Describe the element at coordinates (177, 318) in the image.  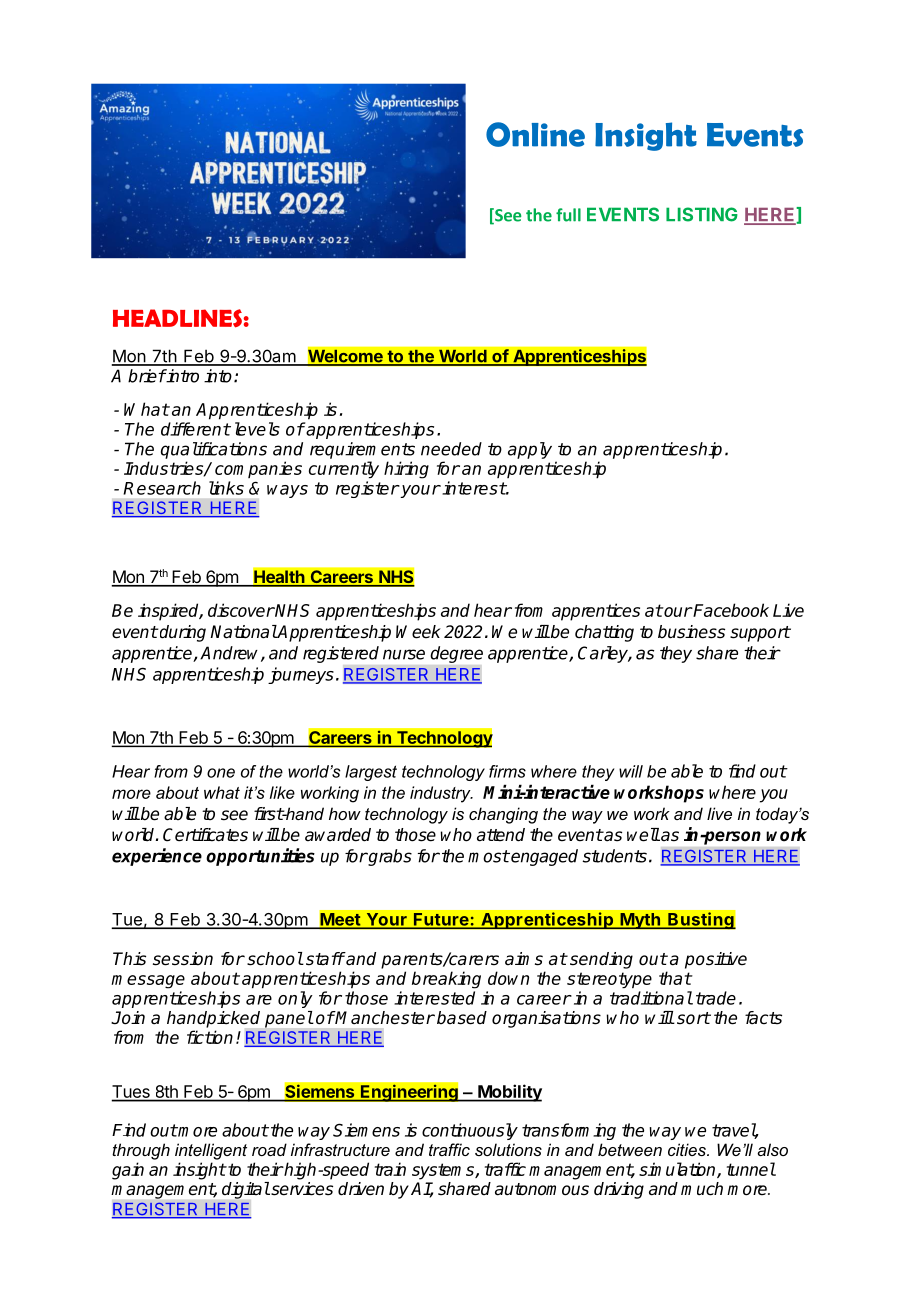
I see `HEADLINES` at that location.
